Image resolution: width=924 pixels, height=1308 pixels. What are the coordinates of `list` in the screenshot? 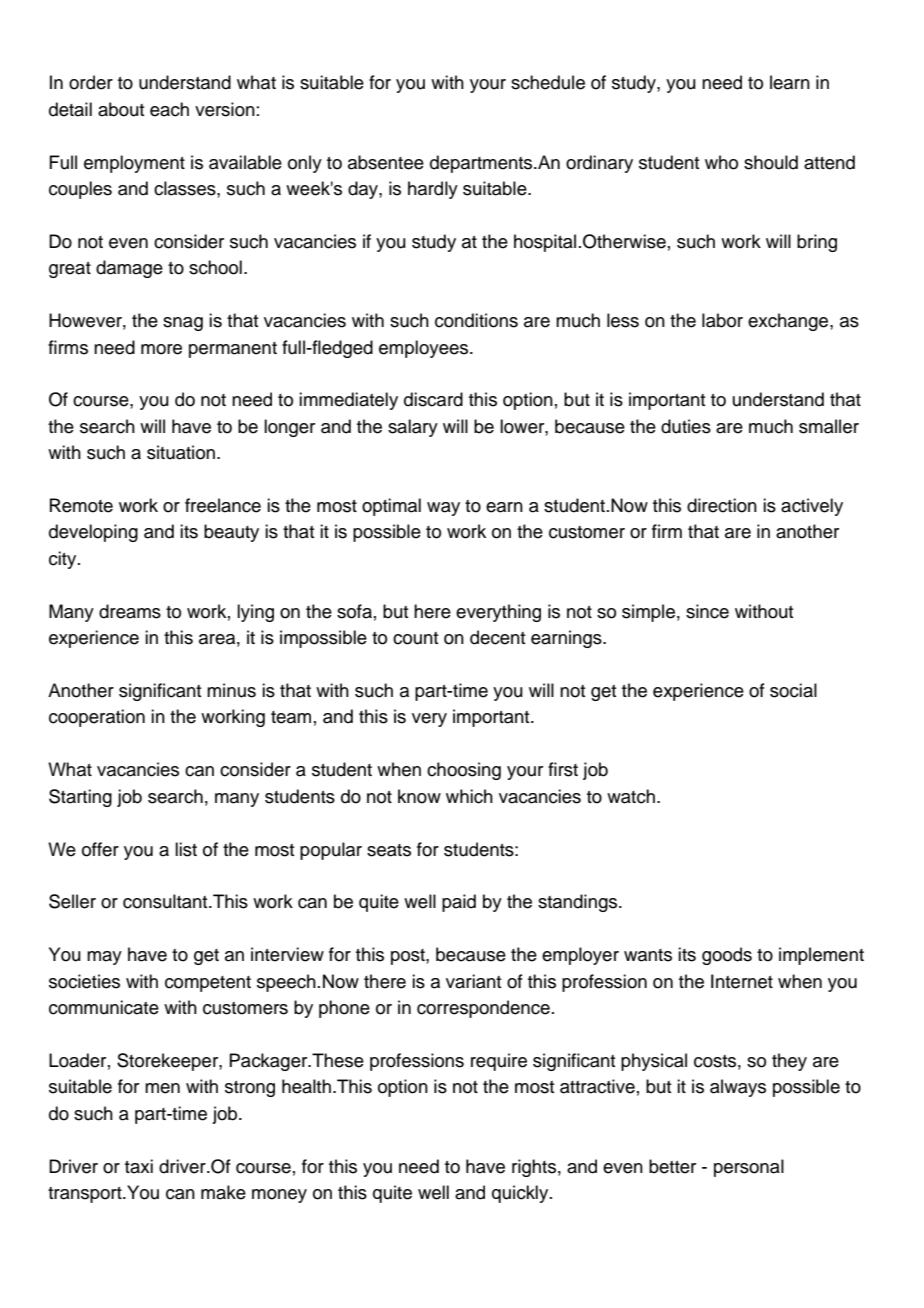 It's located at (186, 849).
